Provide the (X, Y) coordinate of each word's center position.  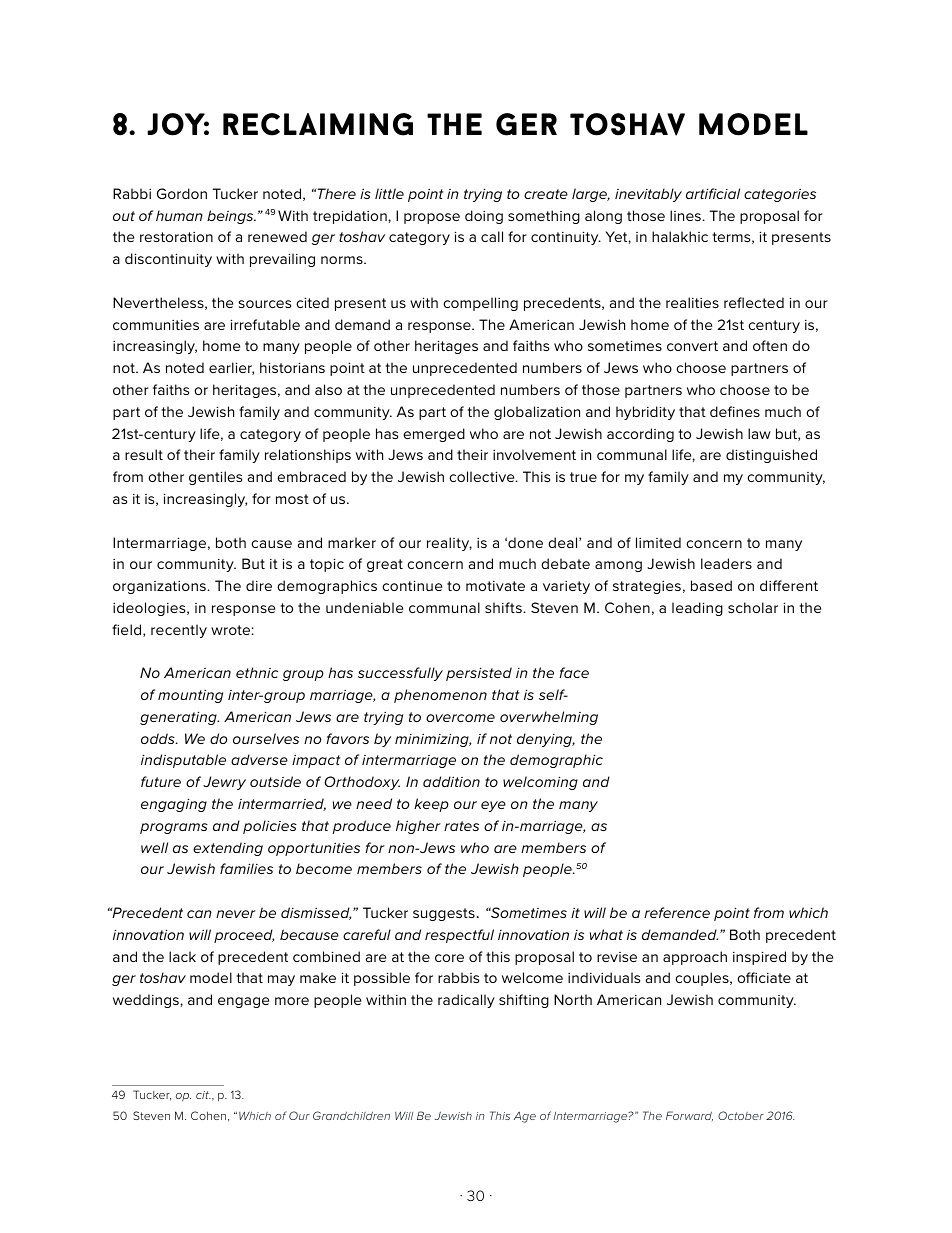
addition (451, 781)
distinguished (771, 456)
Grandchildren (351, 1115)
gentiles (215, 478)
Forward (689, 1116)
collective (483, 476)
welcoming (540, 783)
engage (243, 1002)
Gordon (182, 193)
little (389, 193)
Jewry (224, 783)
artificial (713, 193)
